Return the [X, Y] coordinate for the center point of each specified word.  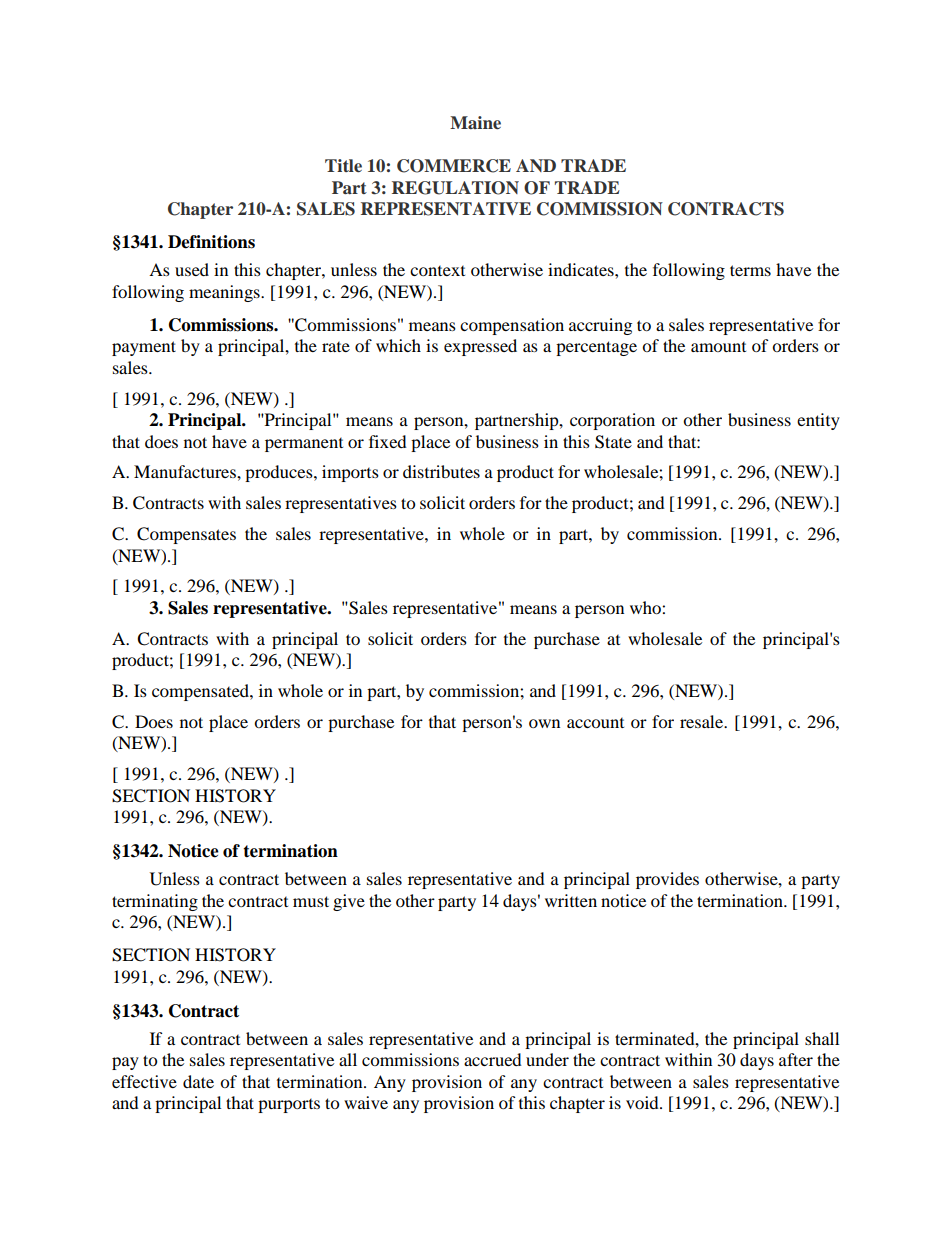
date [198, 1081]
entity [818, 421]
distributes [441, 471]
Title [343, 166]
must [311, 901]
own [544, 723]
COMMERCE [454, 166]
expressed [480, 347]
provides [667, 880]
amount [718, 347]
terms [750, 270]
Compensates [186, 535]
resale [703, 721]
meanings [225, 293]
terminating [155, 902]
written [571, 900]
